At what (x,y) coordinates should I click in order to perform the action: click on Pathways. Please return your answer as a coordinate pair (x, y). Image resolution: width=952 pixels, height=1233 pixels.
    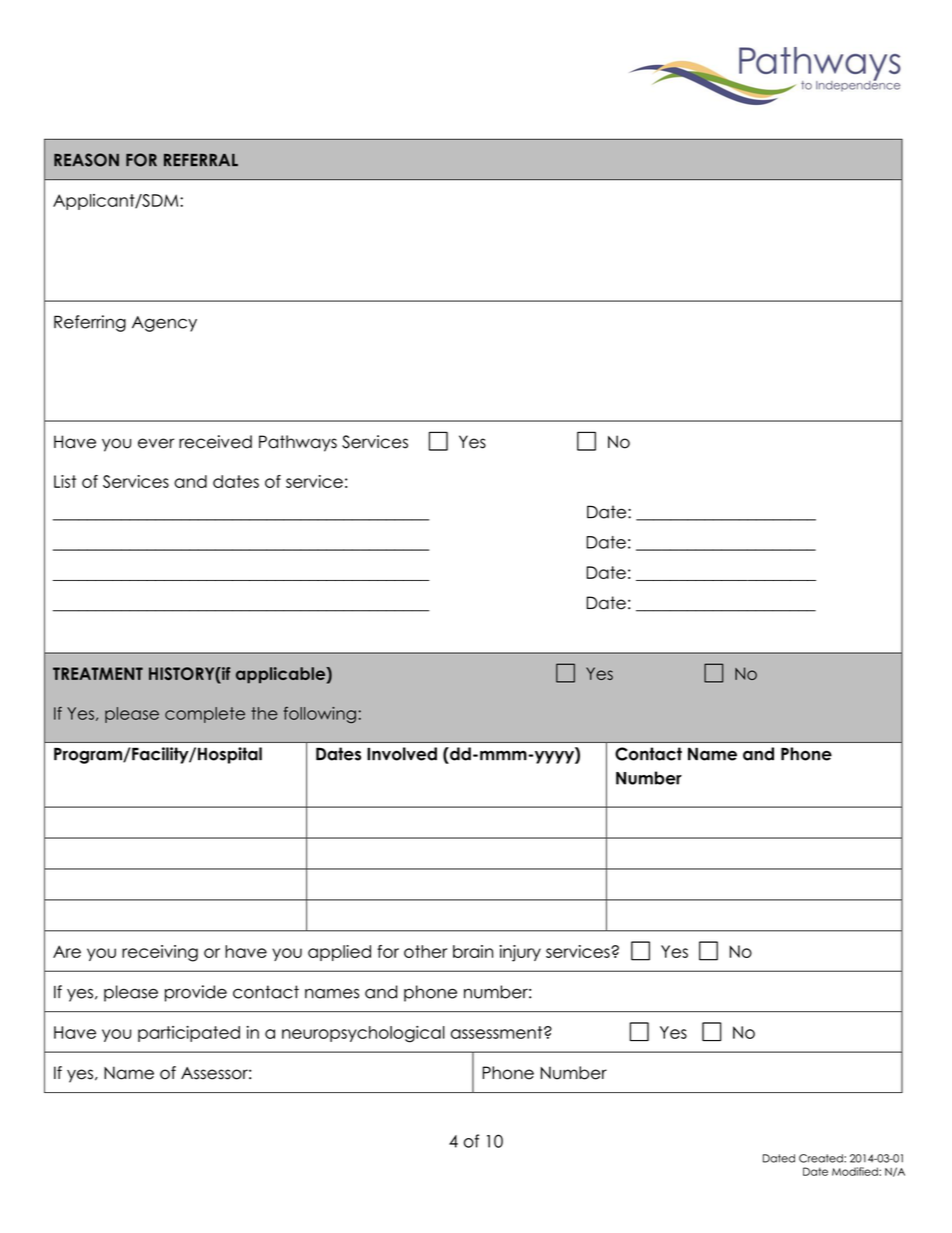
    Looking at the image, I should click on (298, 443).
